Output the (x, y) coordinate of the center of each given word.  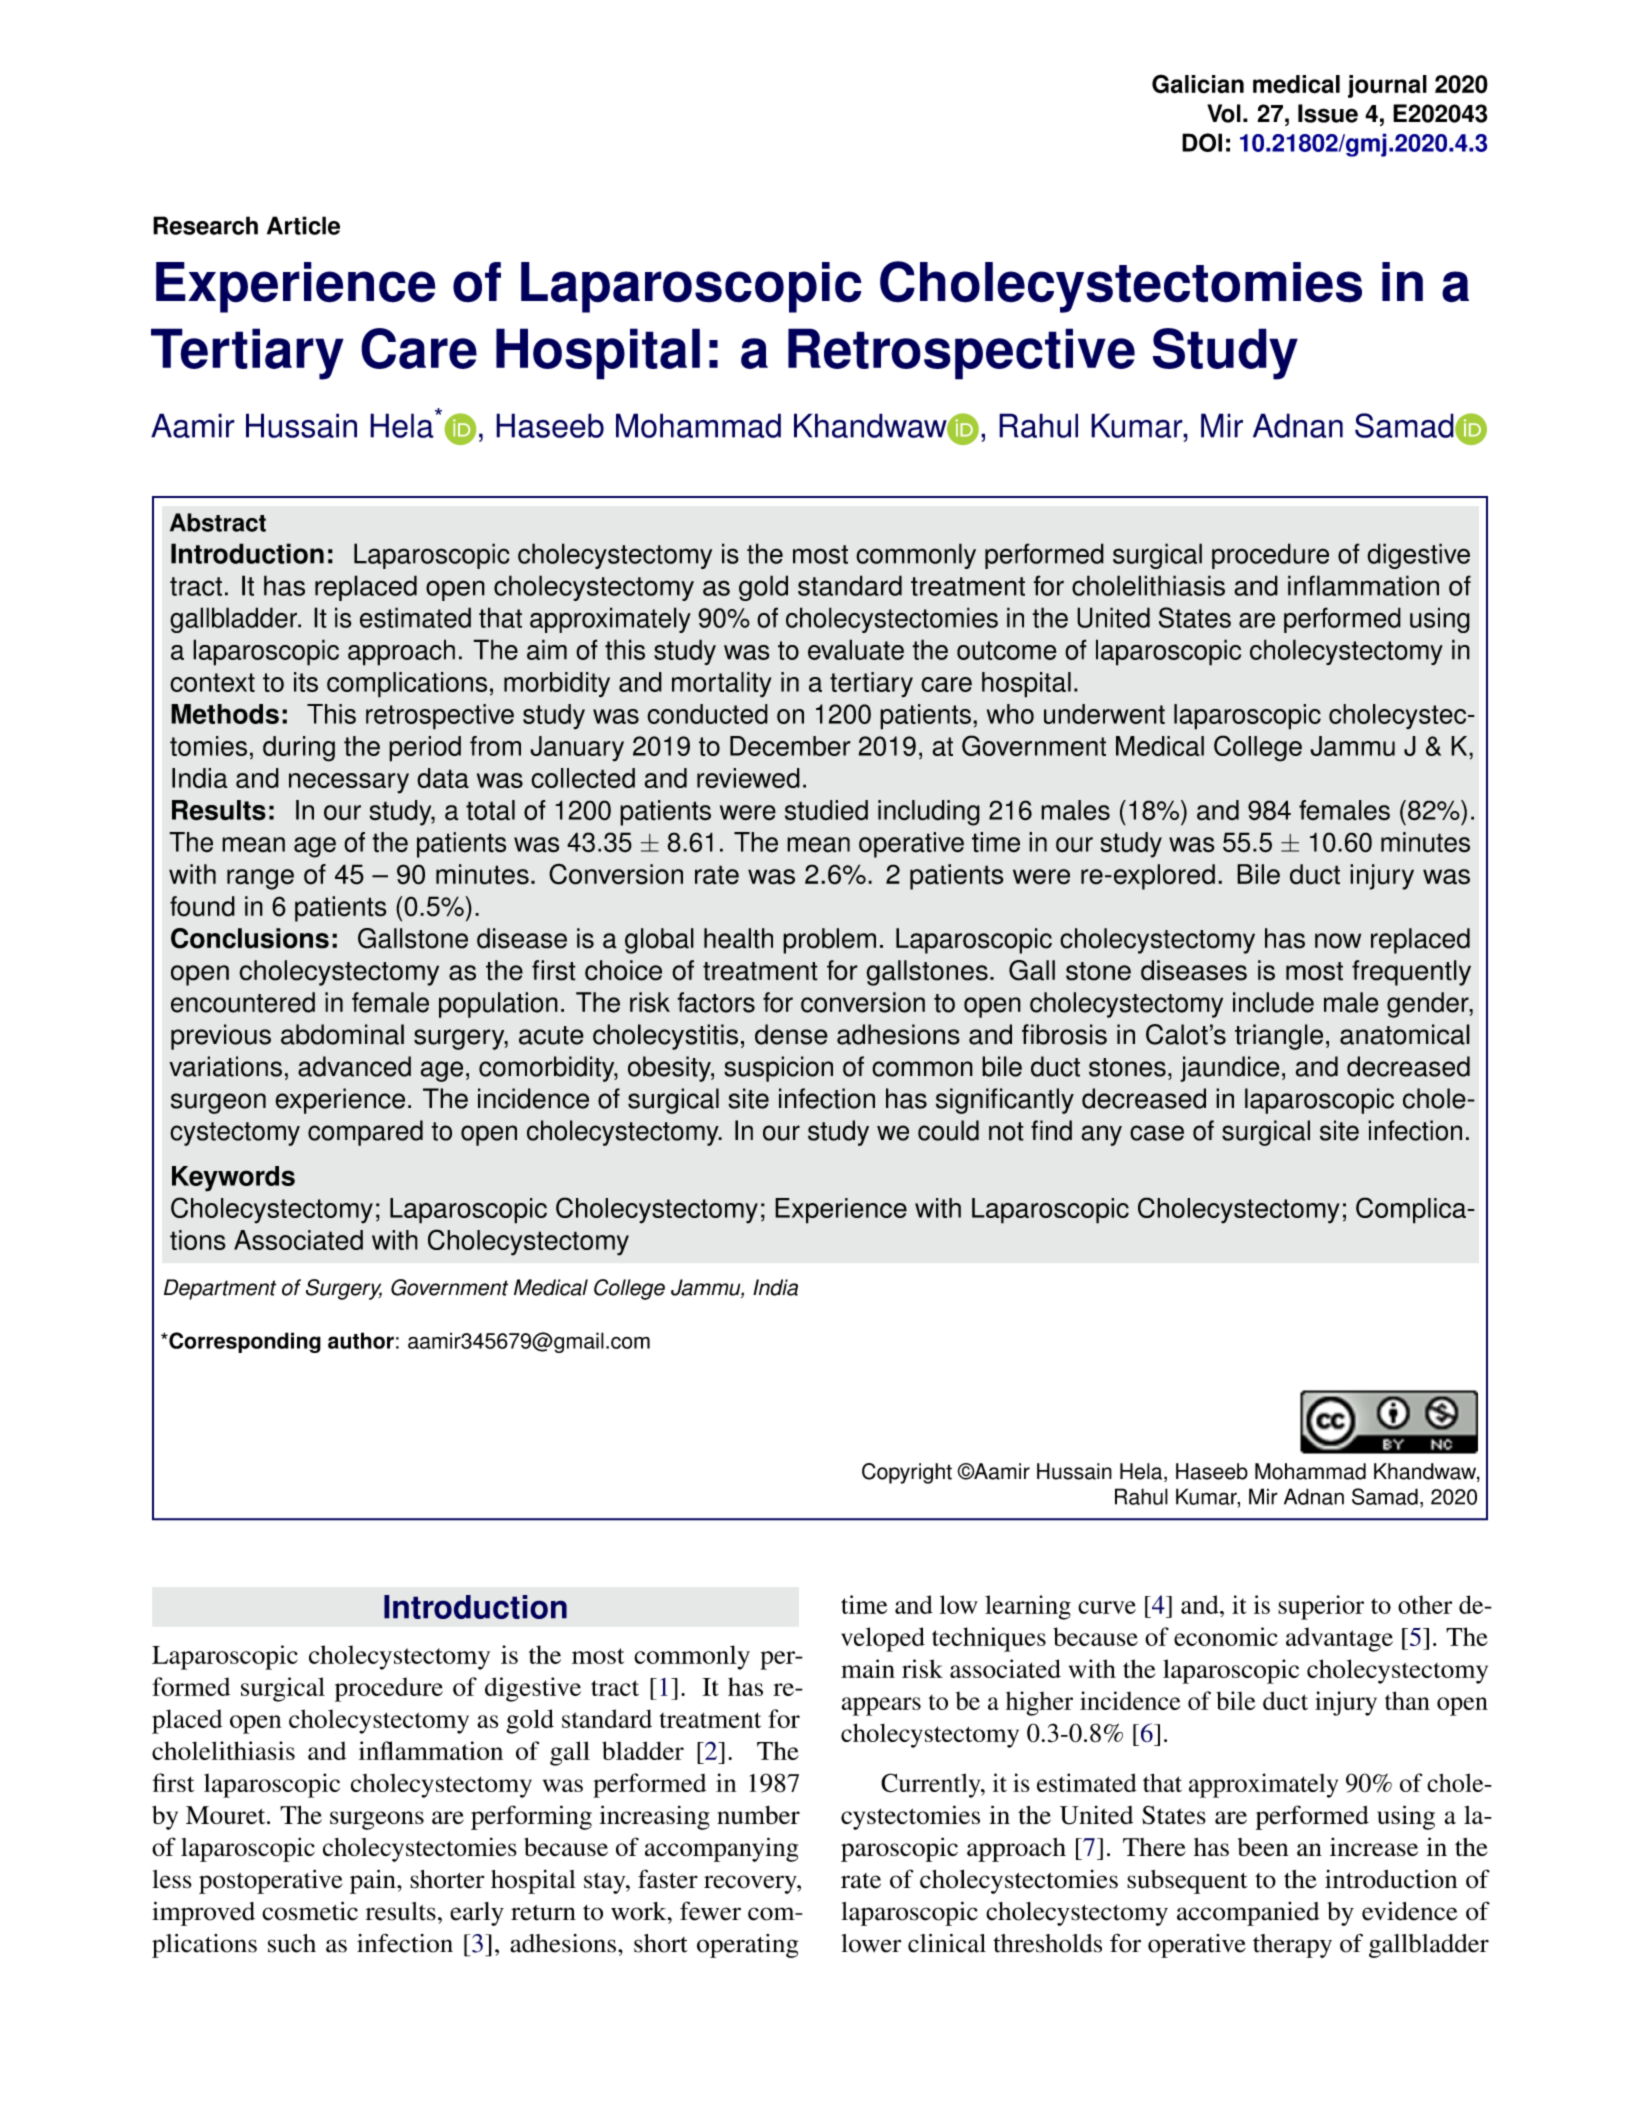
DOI (1202, 142)
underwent (1104, 714)
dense (791, 1034)
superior (1321, 1607)
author (361, 1340)
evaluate (856, 649)
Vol (1224, 113)
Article (303, 225)
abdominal (342, 1034)
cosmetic (310, 1911)
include (1273, 1002)
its (306, 682)
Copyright (907, 1473)
